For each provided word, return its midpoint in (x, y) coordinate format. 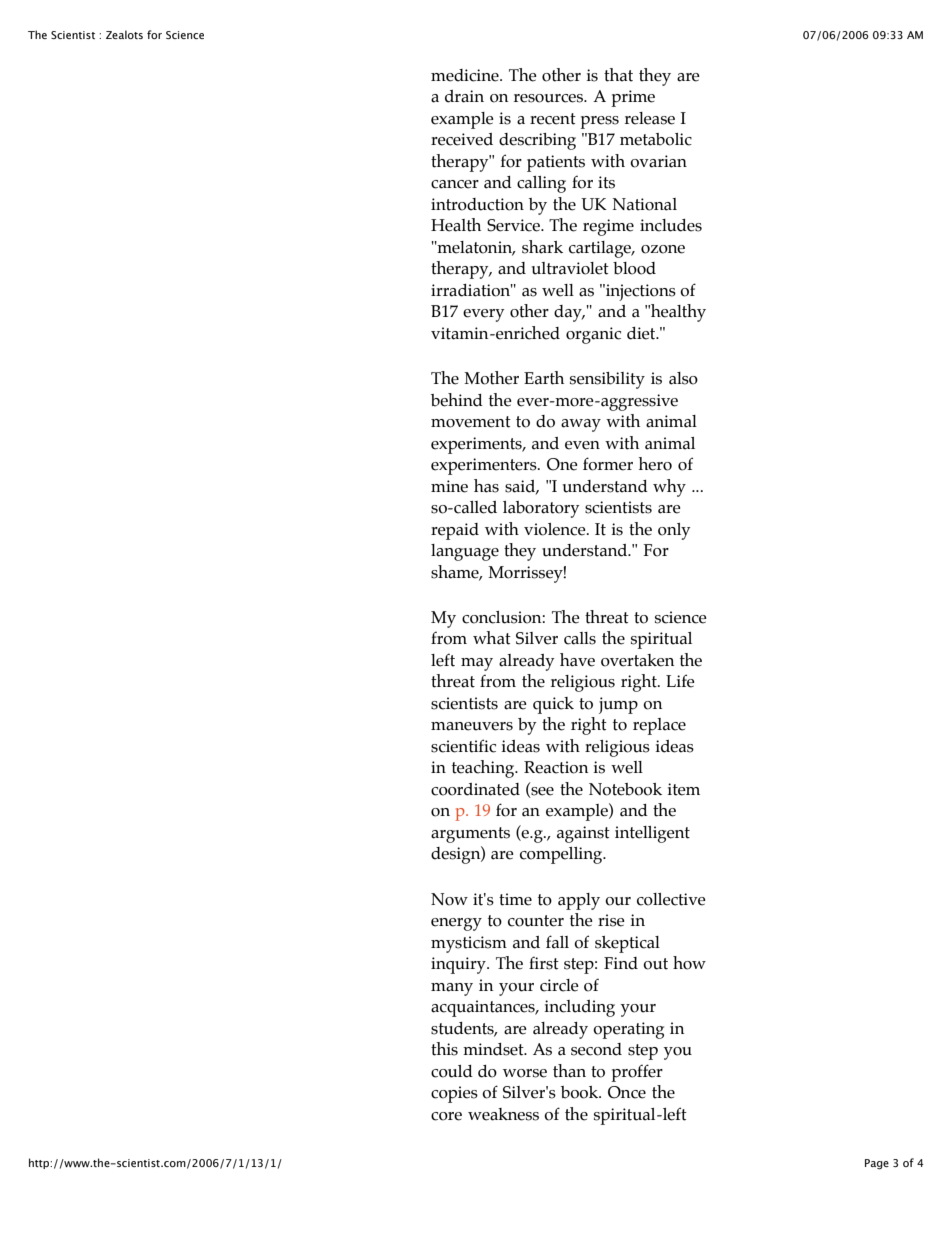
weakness (503, 1114)
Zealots (124, 34)
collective (671, 899)
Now (449, 899)
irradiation (472, 290)
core (446, 1116)
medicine (466, 75)
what (492, 638)
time (515, 899)
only (674, 531)
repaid (455, 531)
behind (457, 400)
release (650, 118)
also (683, 378)
